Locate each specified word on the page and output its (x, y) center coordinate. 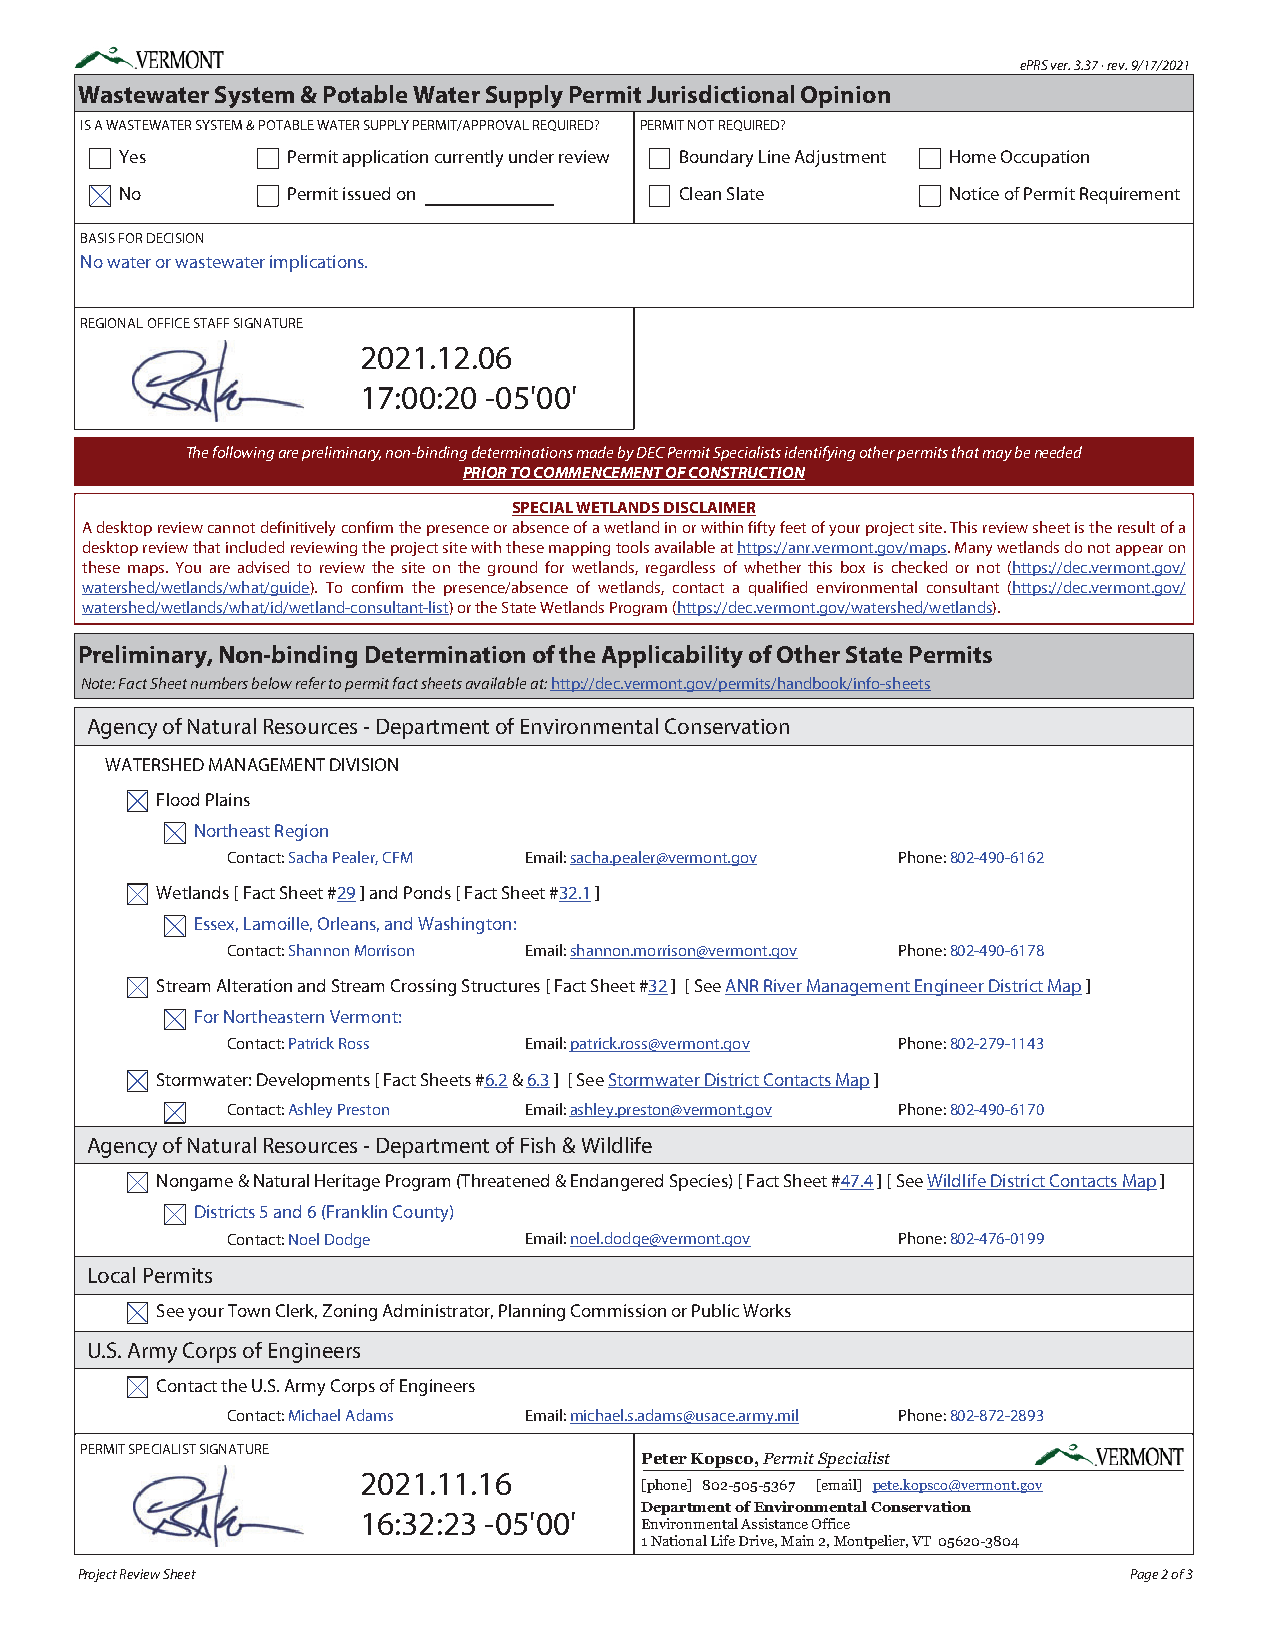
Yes (132, 156)
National (679, 1540)
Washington (464, 925)
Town (249, 1310)
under (531, 156)
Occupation (1045, 158)
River (783, 987)
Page (1144, 1575)
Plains (228, 799)
